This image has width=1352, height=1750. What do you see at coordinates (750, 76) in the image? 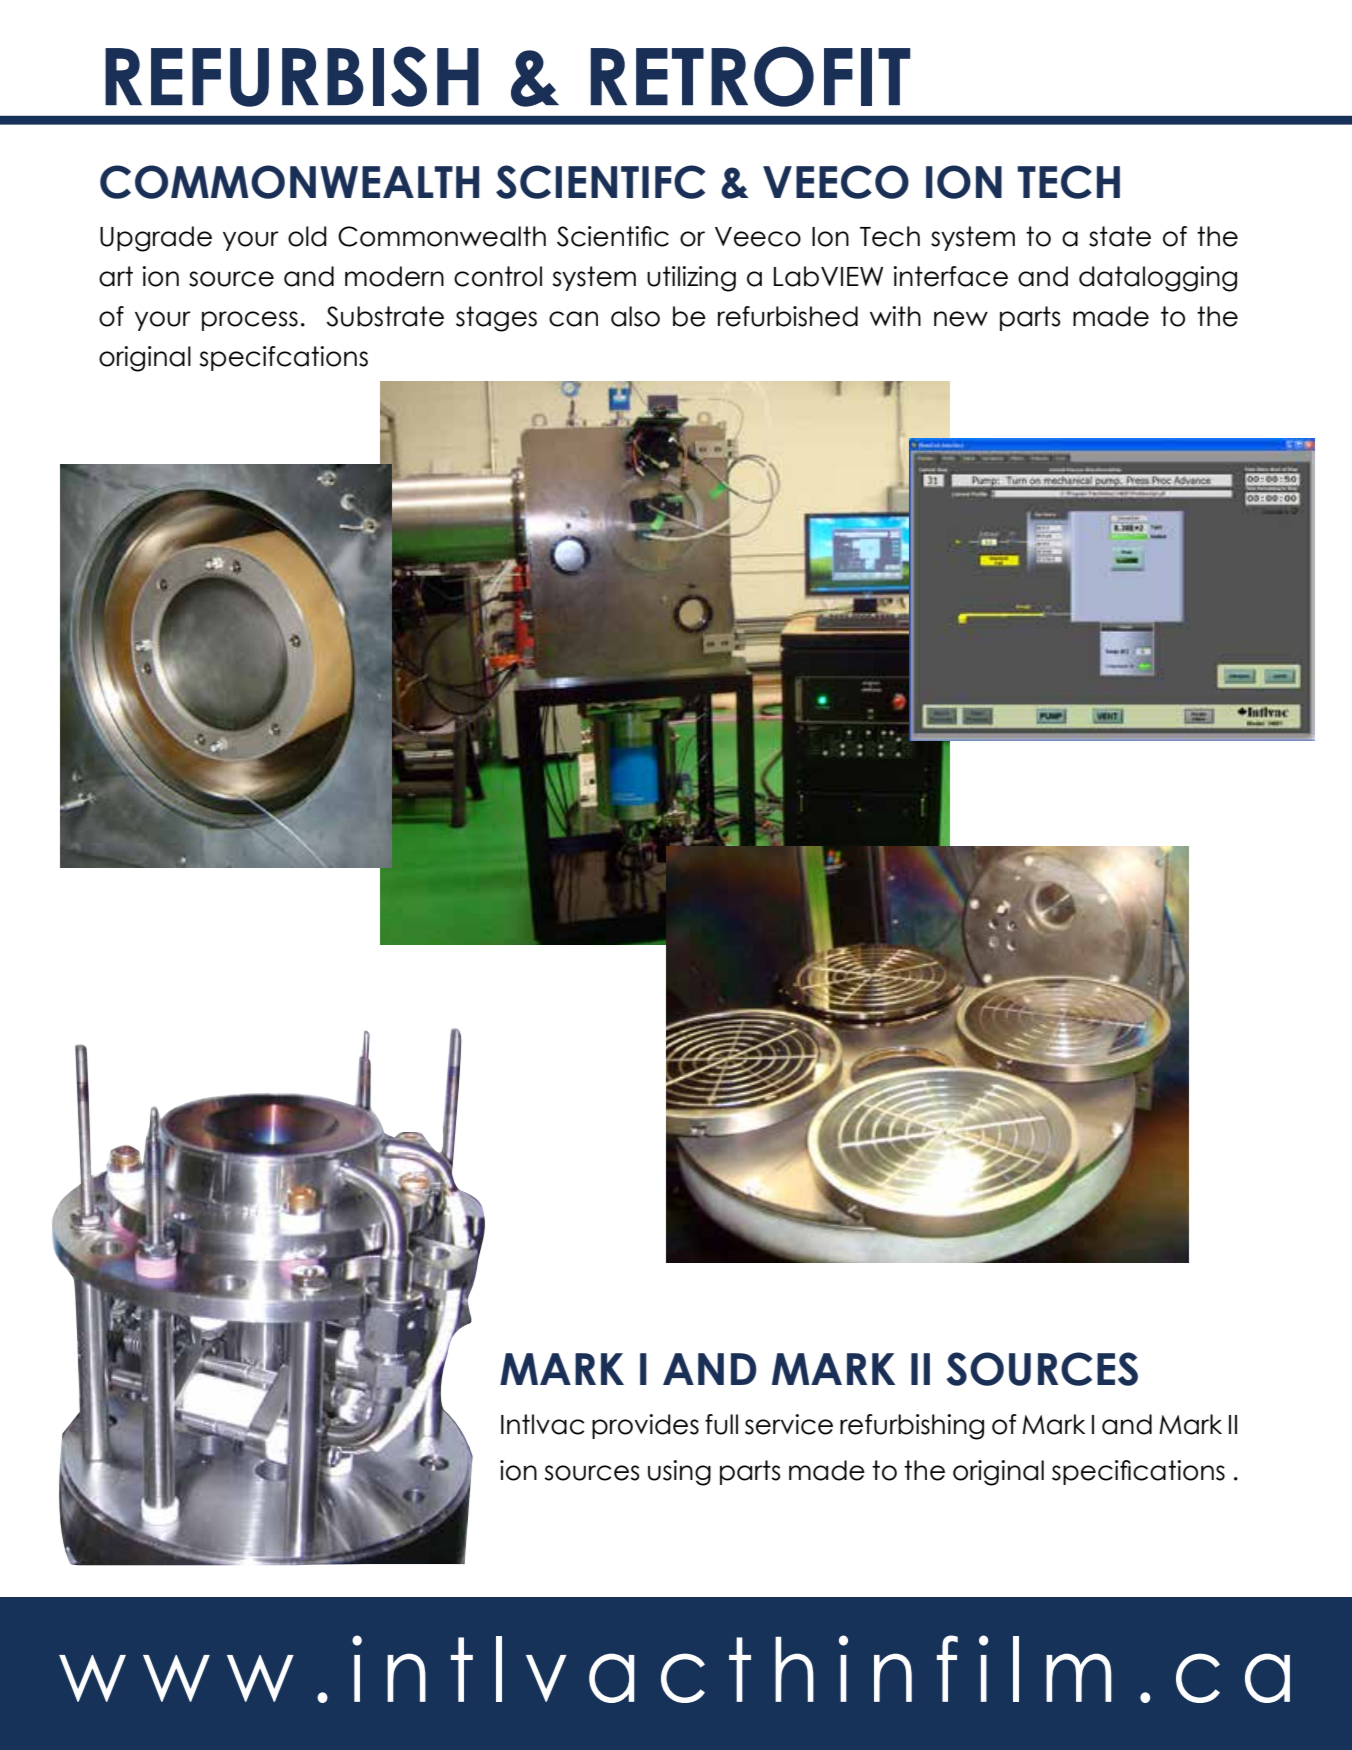
I see `RETROFIT` at bounding box center [750, 76].
